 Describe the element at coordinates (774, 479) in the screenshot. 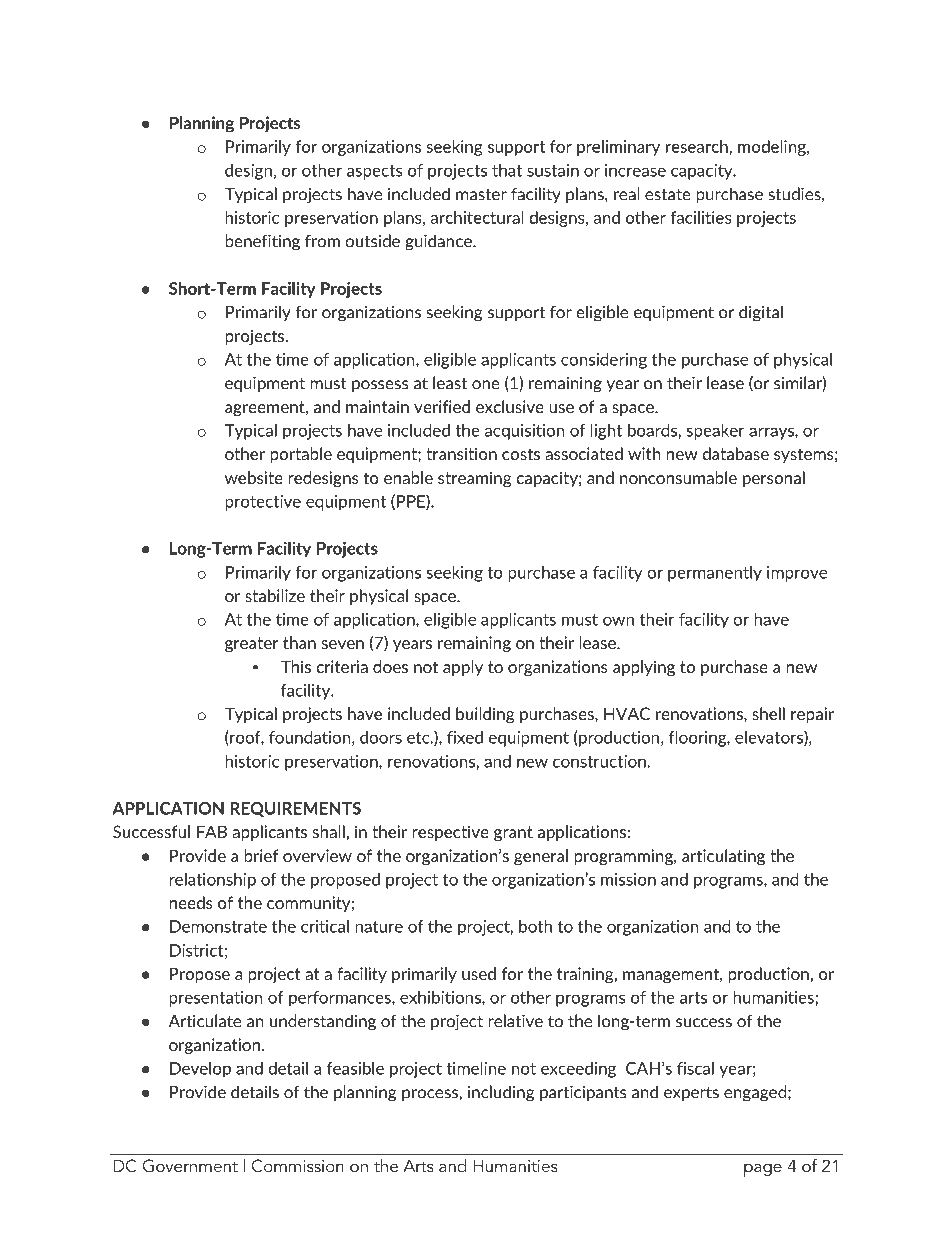

I see `personal` at that location.
